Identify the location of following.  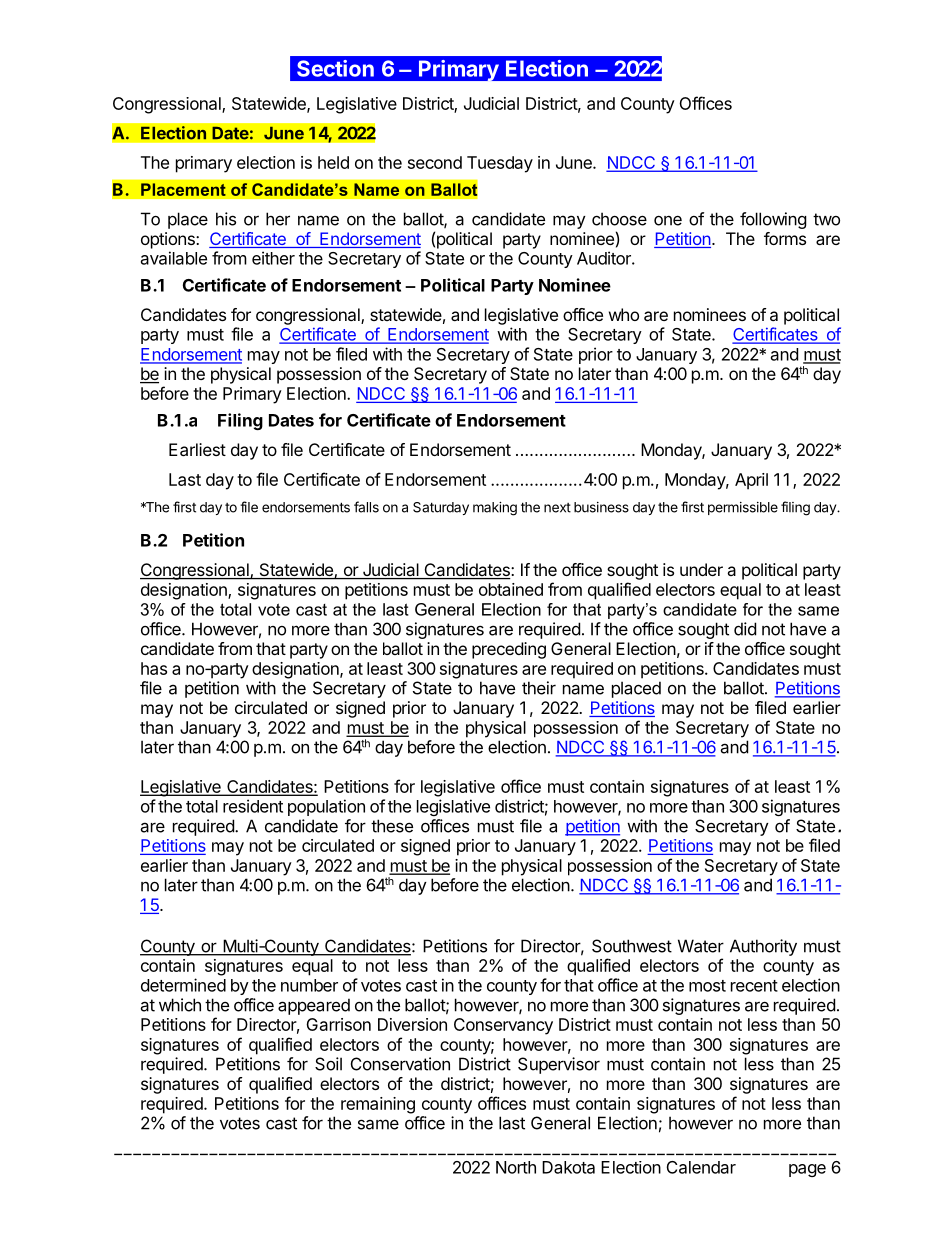
(773, 220).
